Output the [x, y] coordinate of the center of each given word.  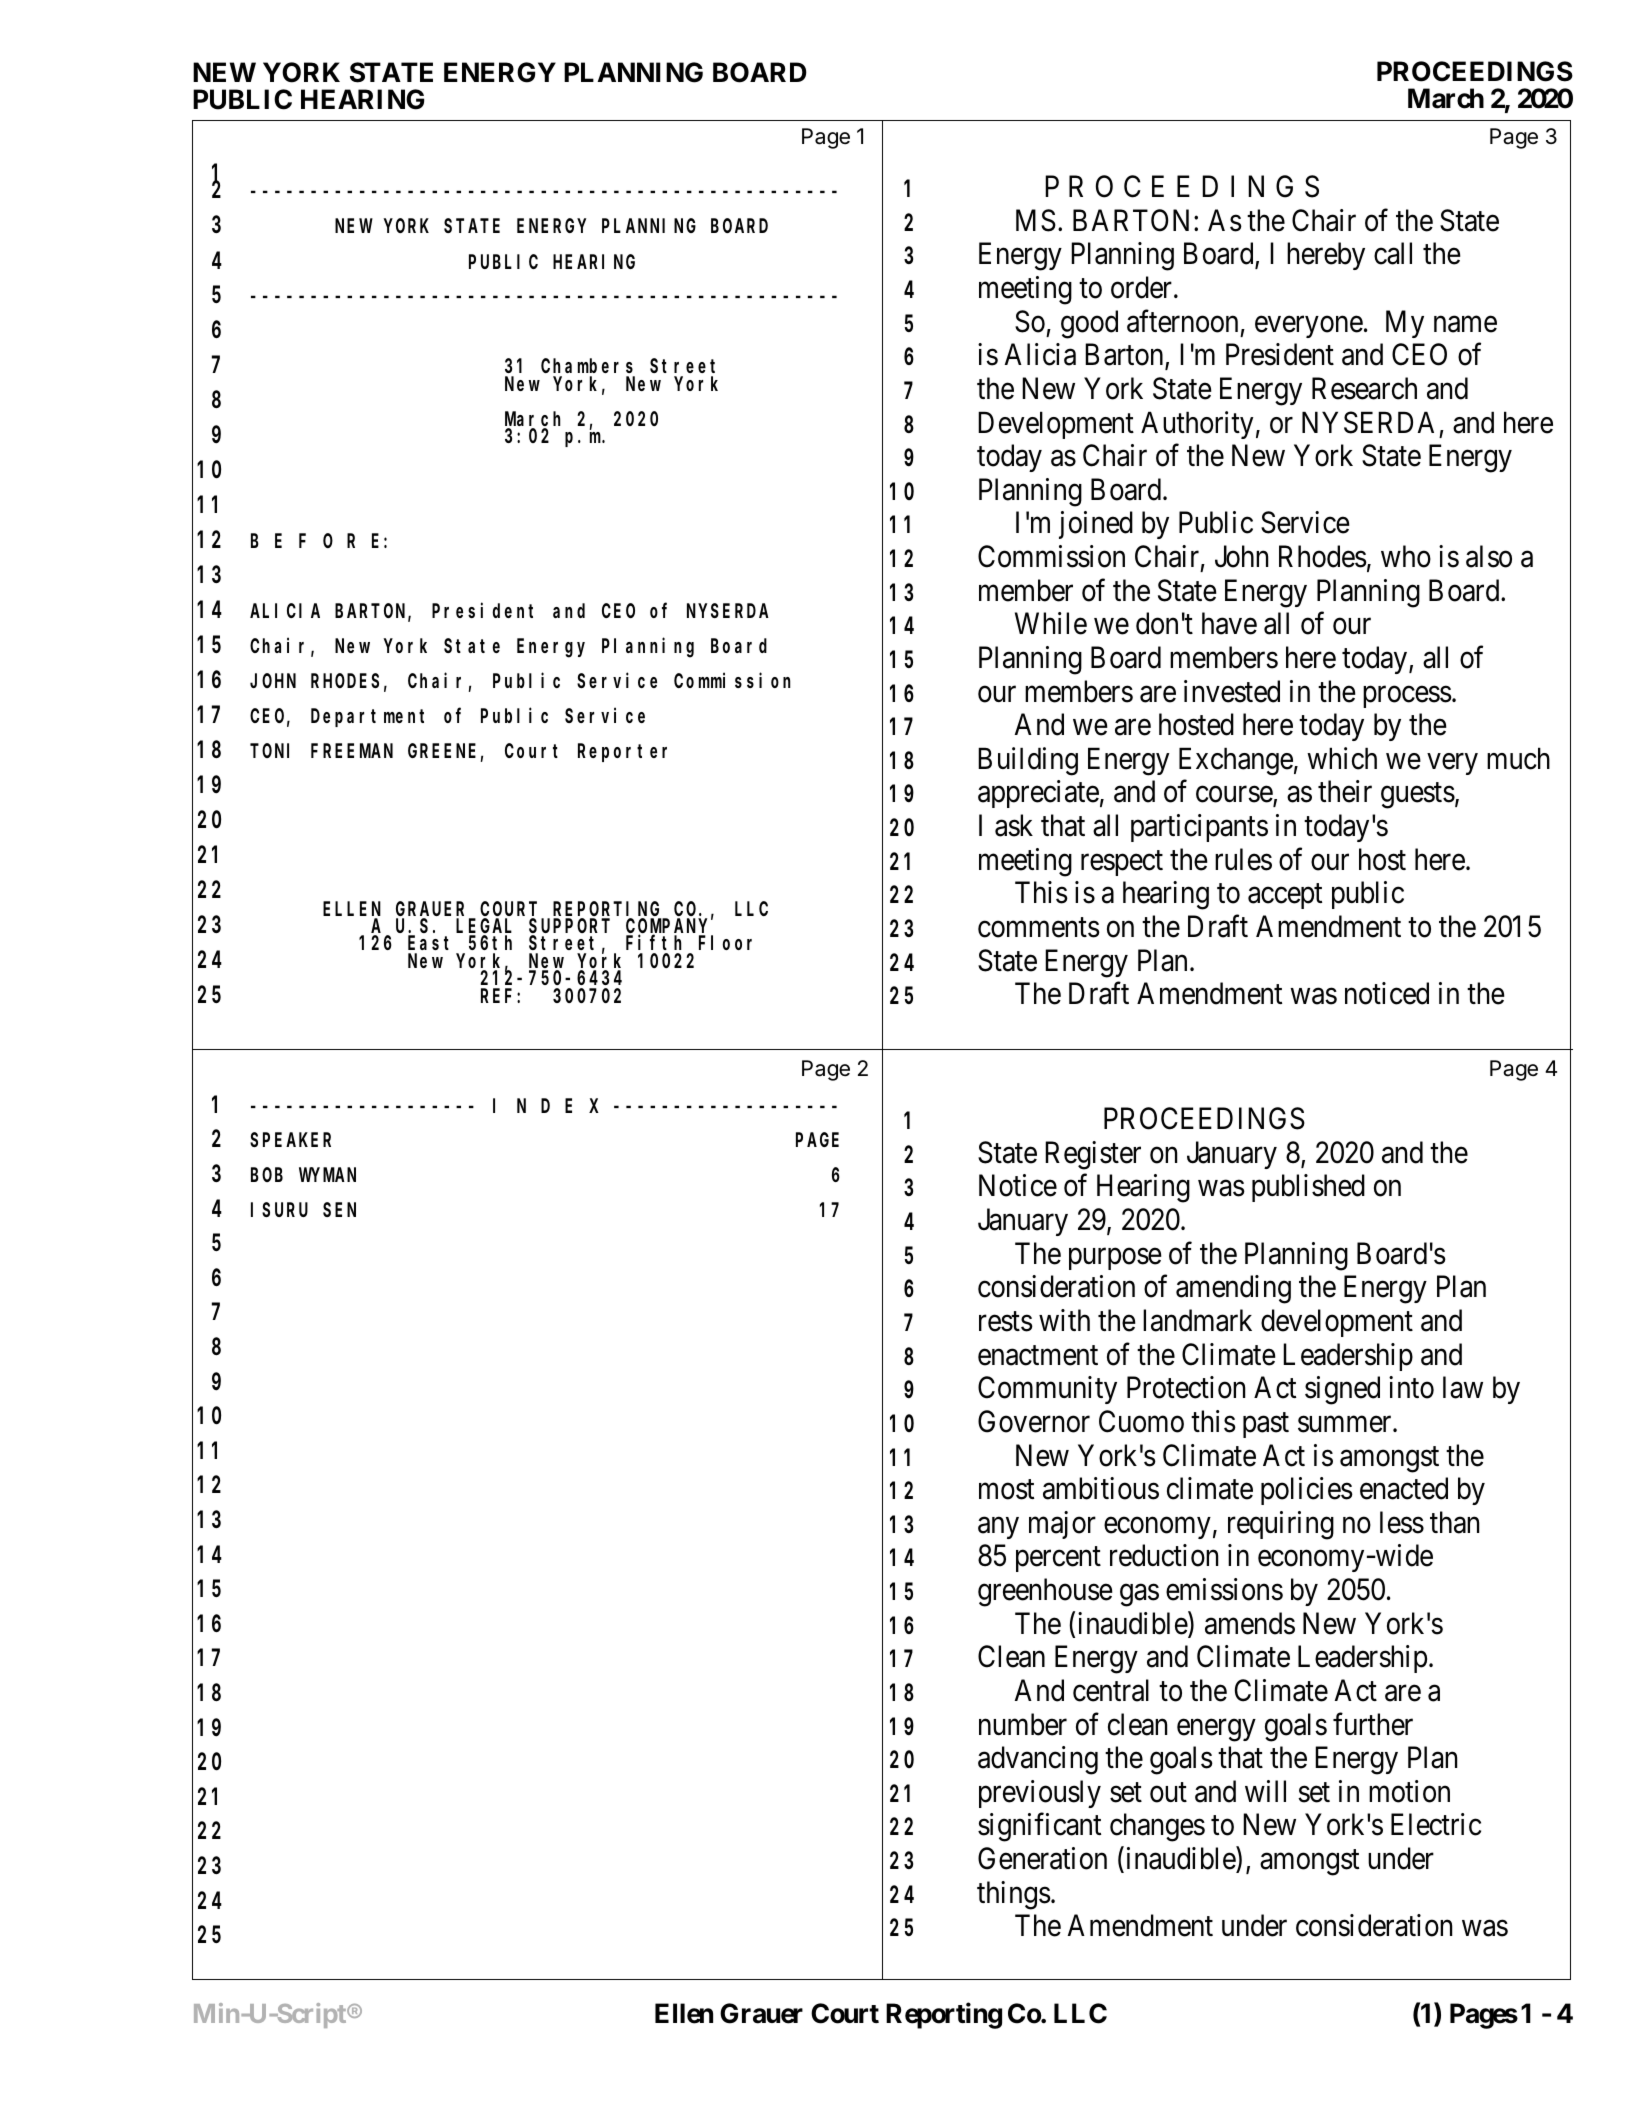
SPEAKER [290, 1140]
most [1006, 1490]
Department [367, 718]
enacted [1404, 1488]
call [1393, 253]
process [1407, 697]
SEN [339, 1210]
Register [1093, 1155]
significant [1039, 1827]
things [1014, 1895]
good [1089, 324]
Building [1028, 761]
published [1308, 1188]
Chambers [588, 368]
